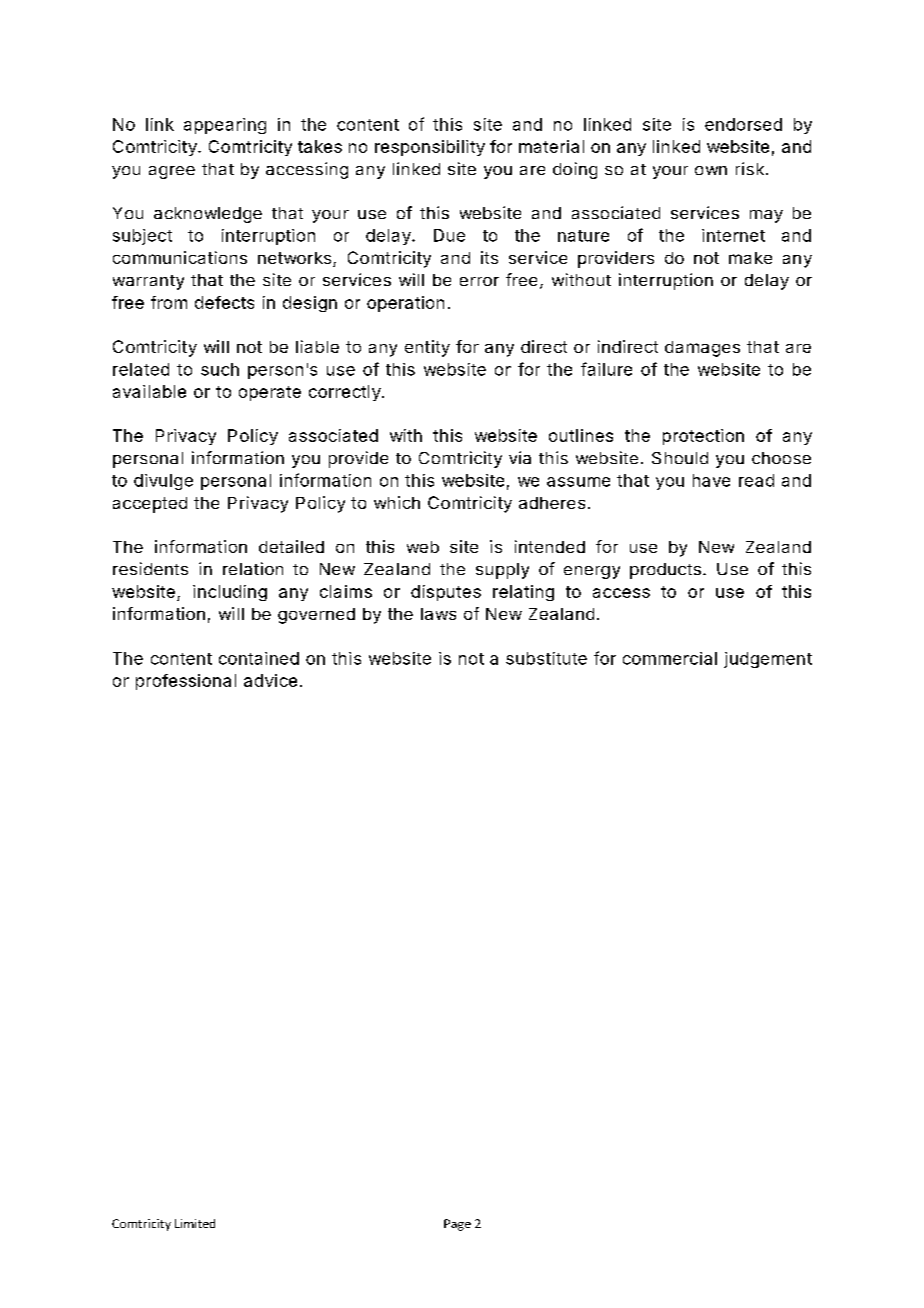 The image size is (924, 1308). Describe the element at coordinates (270, 680) in the image. I see `advice` at that location.
